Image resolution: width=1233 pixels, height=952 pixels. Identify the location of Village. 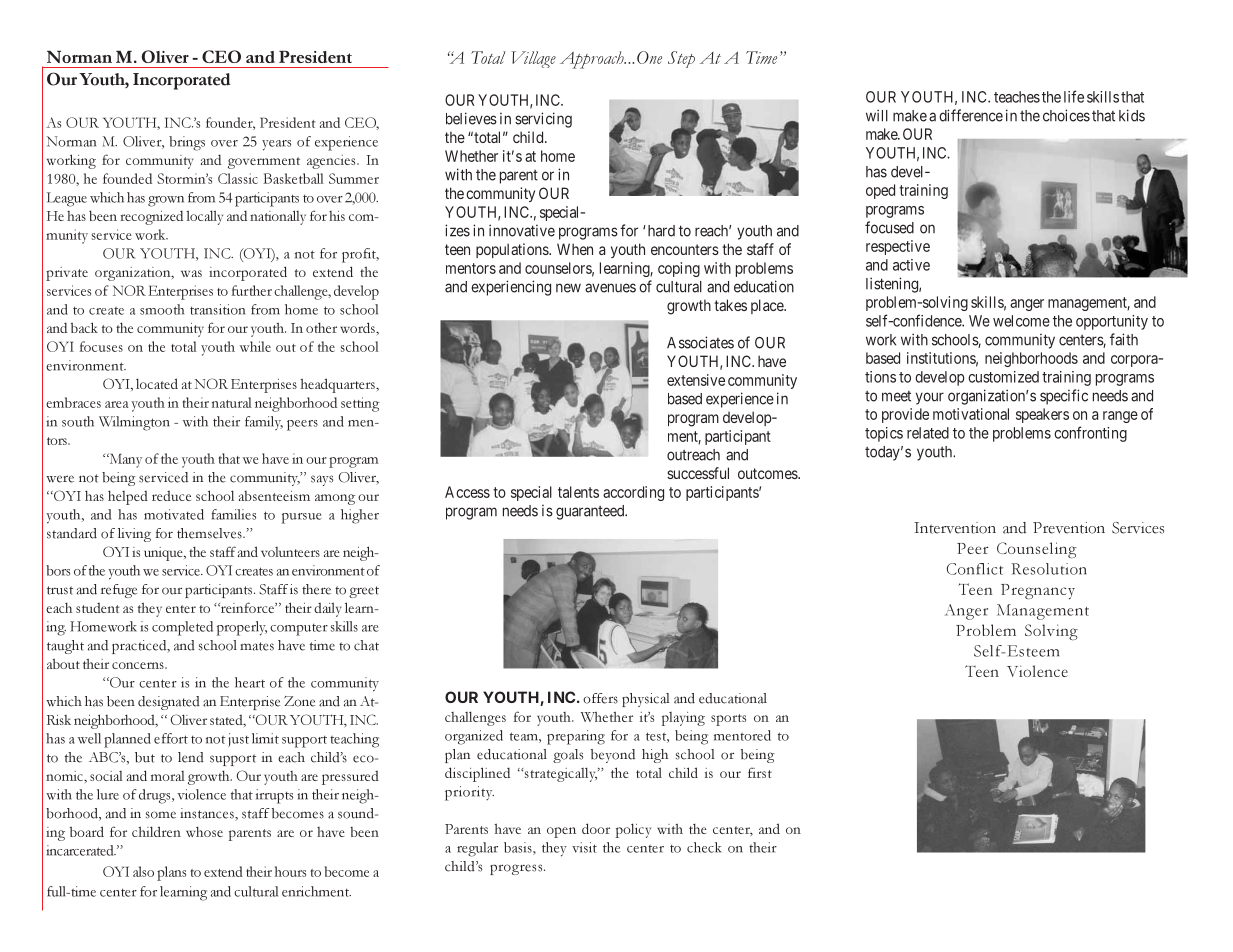
(533, 59).
